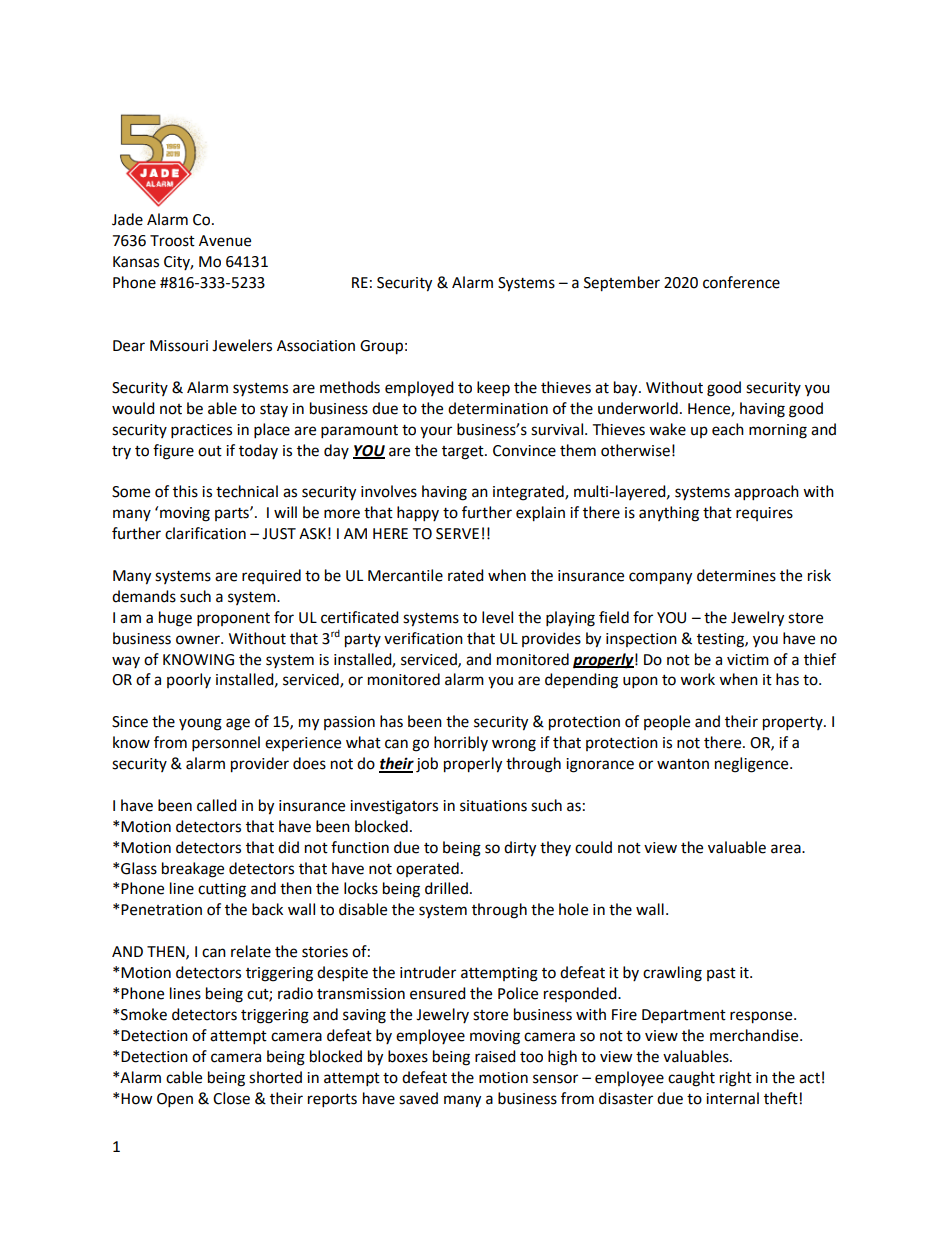 The width and height of the page is (952, 1233). What do you see at coordinates (495, 1056) in the page?
I see `raised` at bounding box center [495, 1056].
